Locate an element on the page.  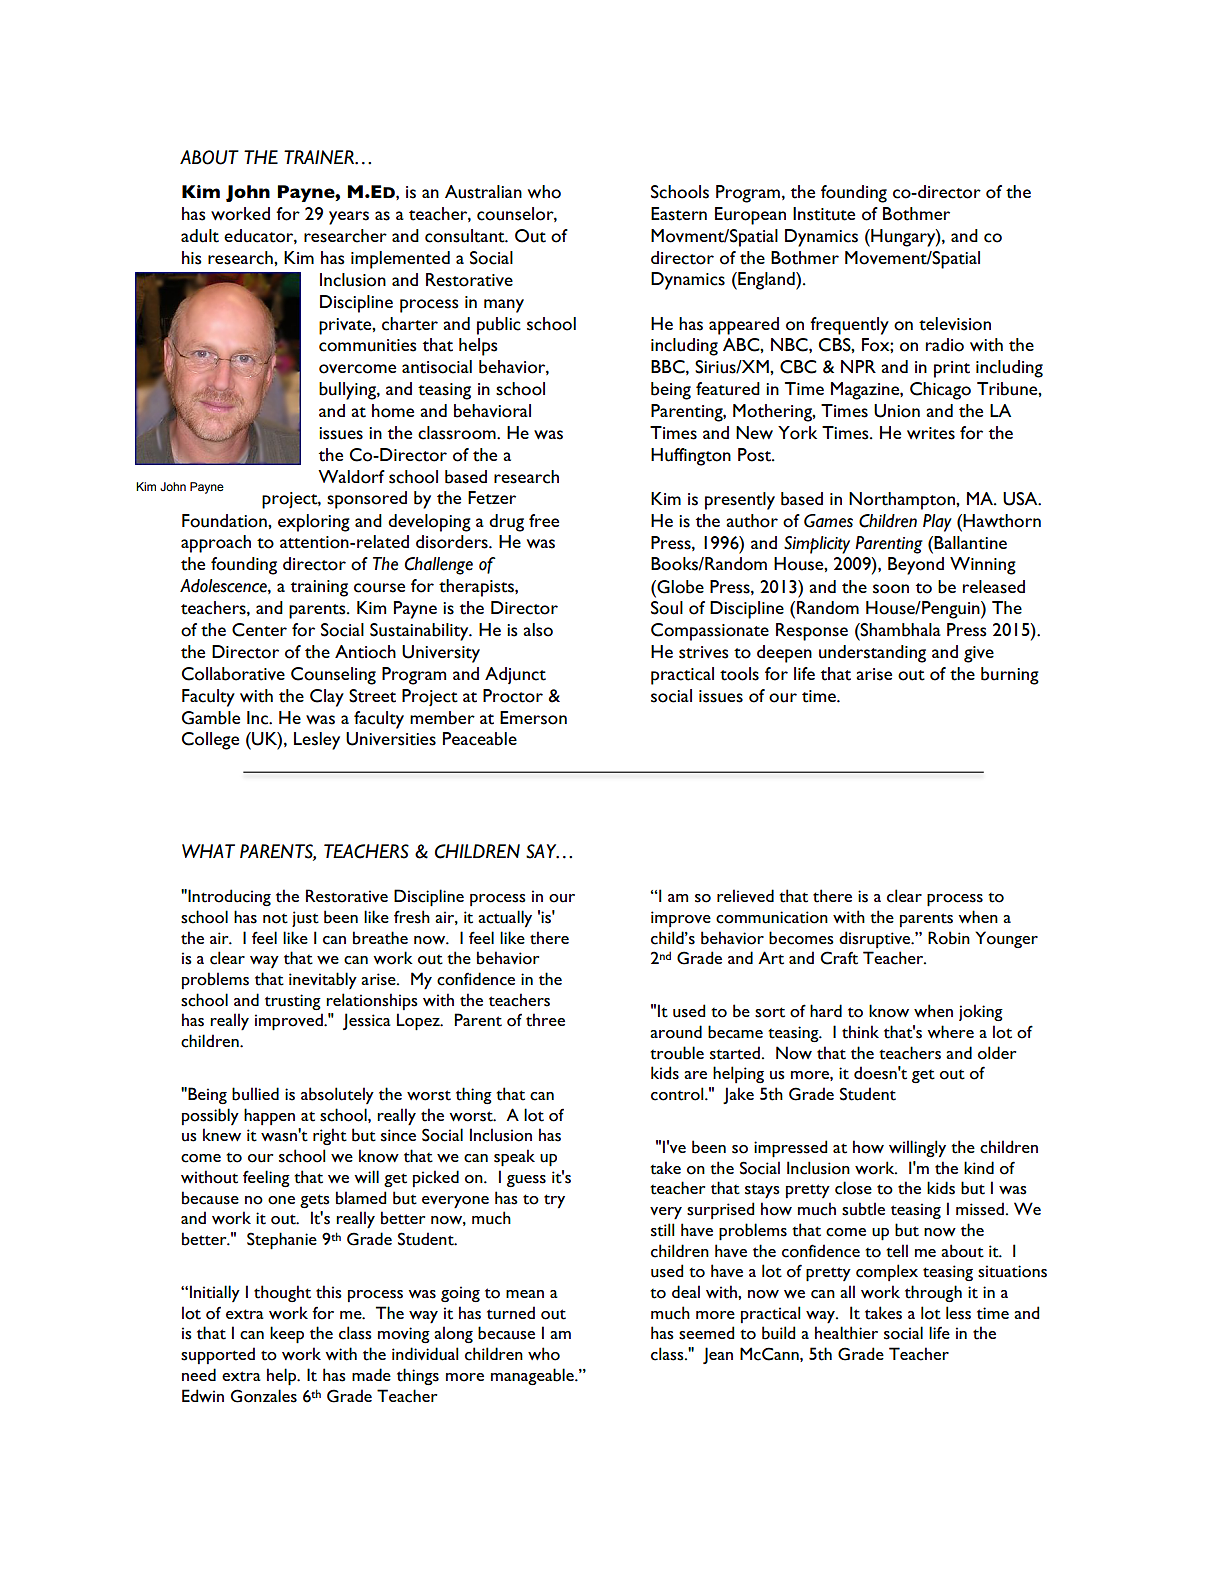
Eastern is located at coordinates (679, 214).
